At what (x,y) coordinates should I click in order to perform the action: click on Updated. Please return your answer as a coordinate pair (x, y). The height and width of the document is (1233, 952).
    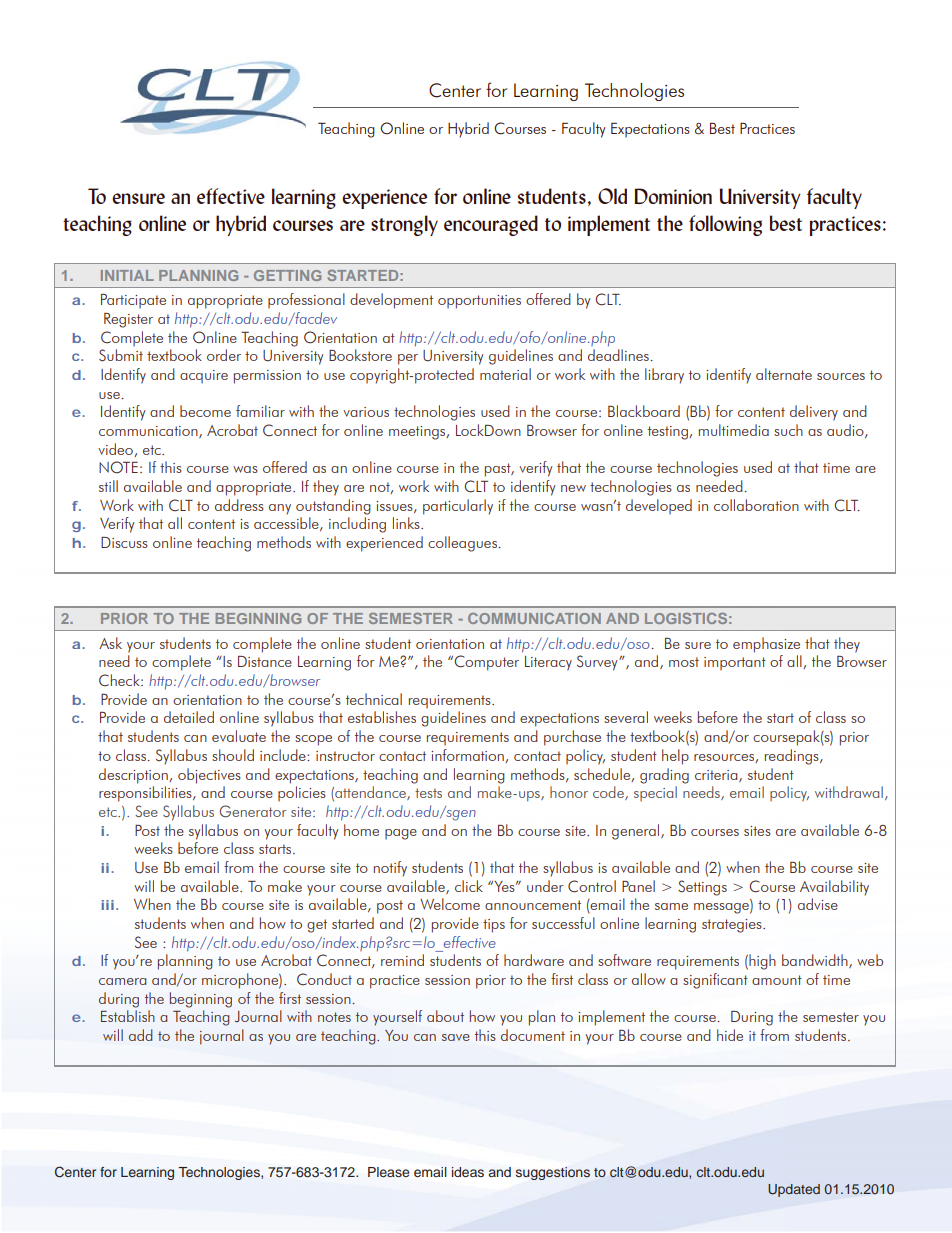
    Looking at the image, I should click on (794, 1190).
